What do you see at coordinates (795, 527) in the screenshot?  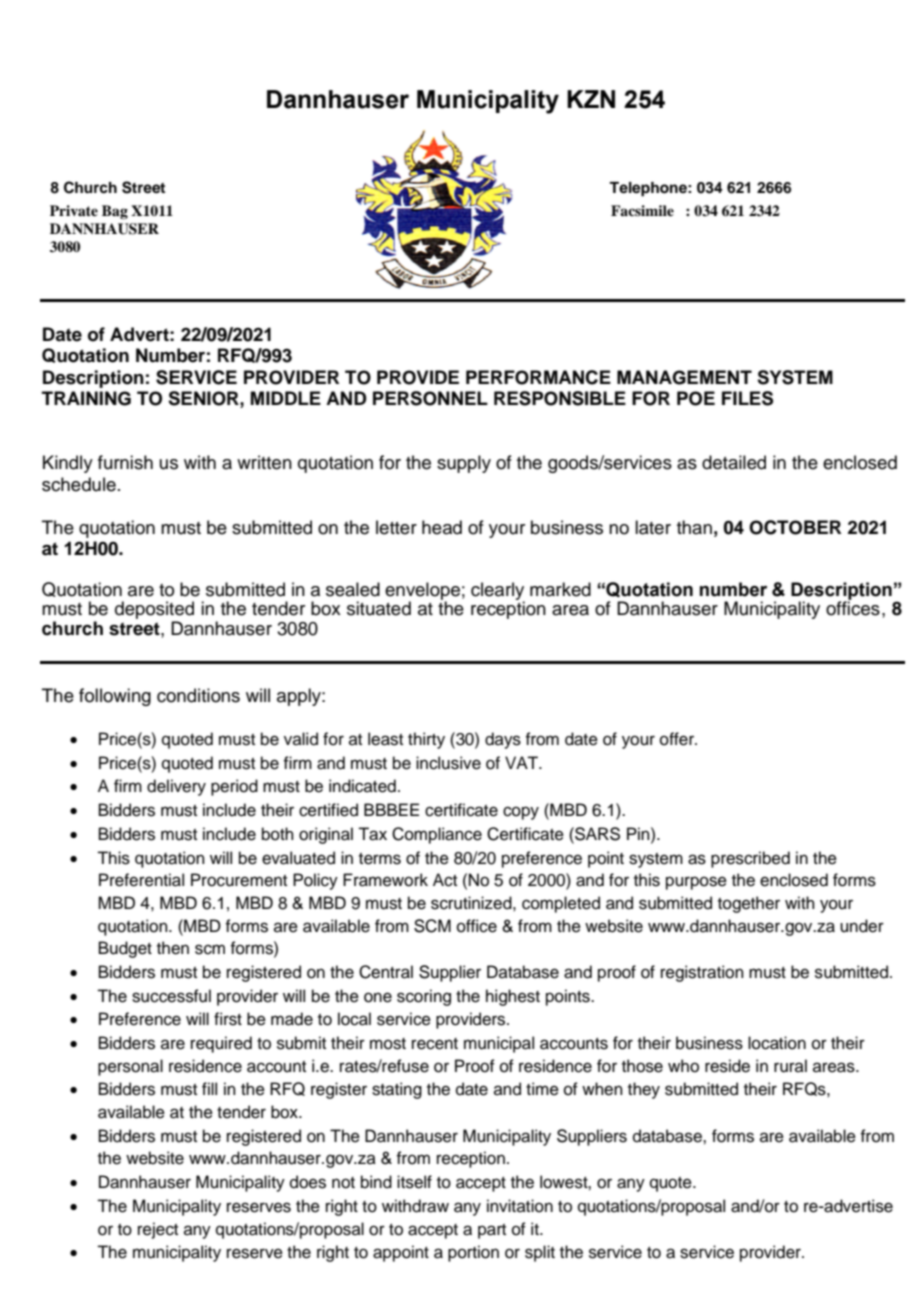 I see `OCTOBER` at bounding box center [795, 527].
